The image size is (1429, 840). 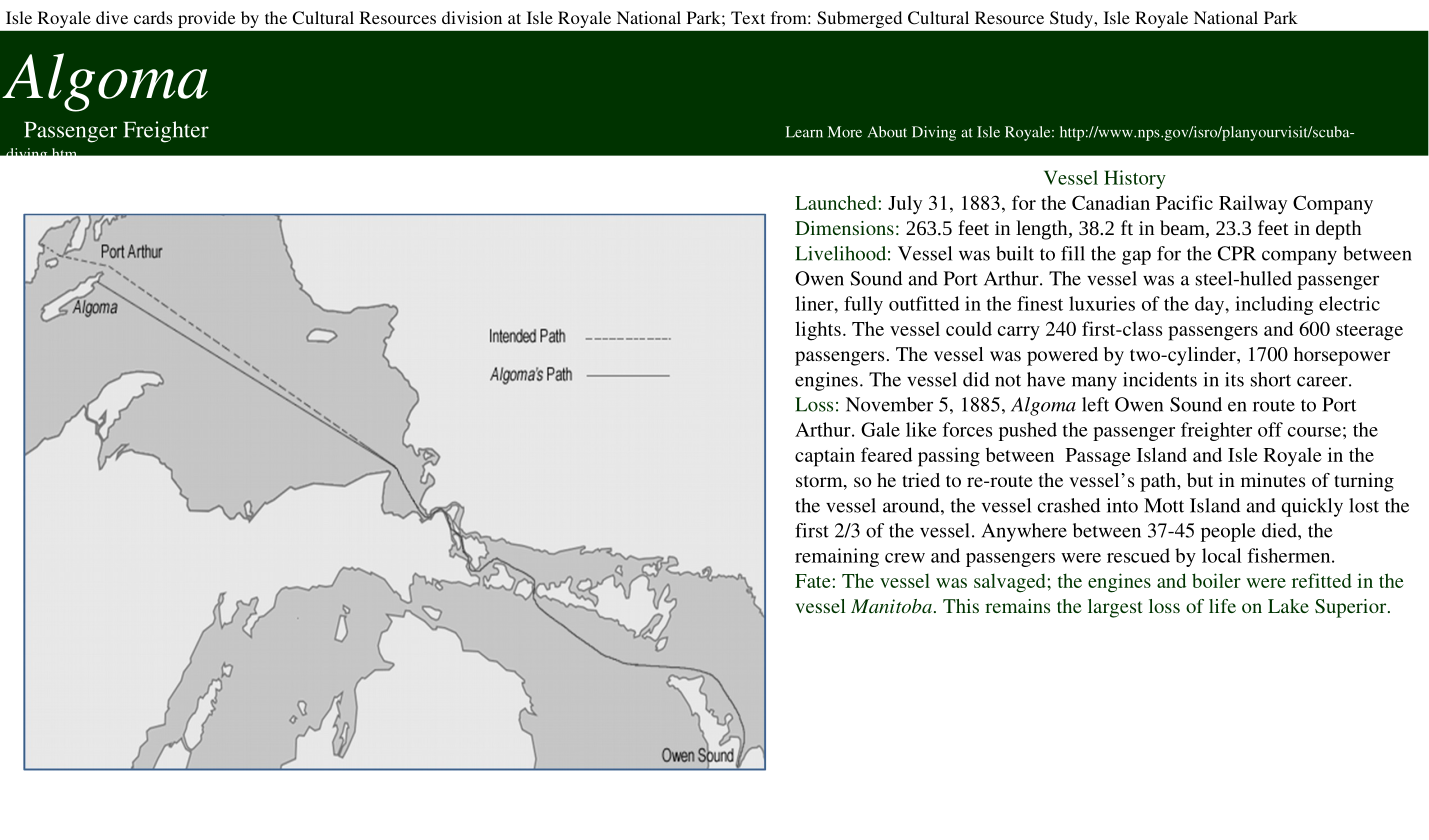 I want to click on cards, so click(x=153, y=17).
